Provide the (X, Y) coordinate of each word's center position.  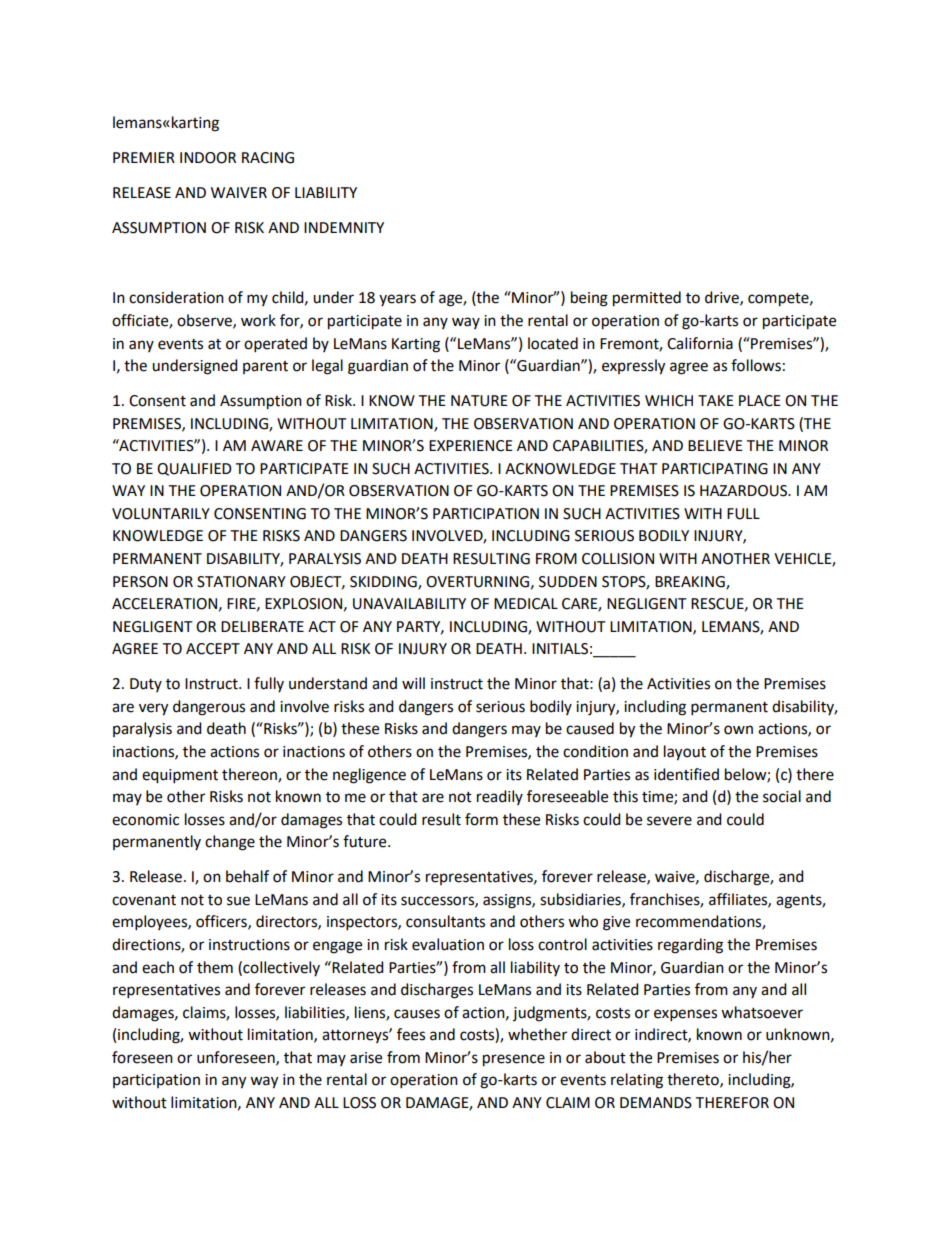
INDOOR (208, 158)
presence (514, 1060)
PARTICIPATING (715, 469)
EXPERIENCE (471, 446)
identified (686, 774)
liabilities (316, 1013)
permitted (647, 299)
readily (500, 797)
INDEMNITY (344, 227)
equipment (180, 776)
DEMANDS (656, 1103)
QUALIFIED (194, 469)
